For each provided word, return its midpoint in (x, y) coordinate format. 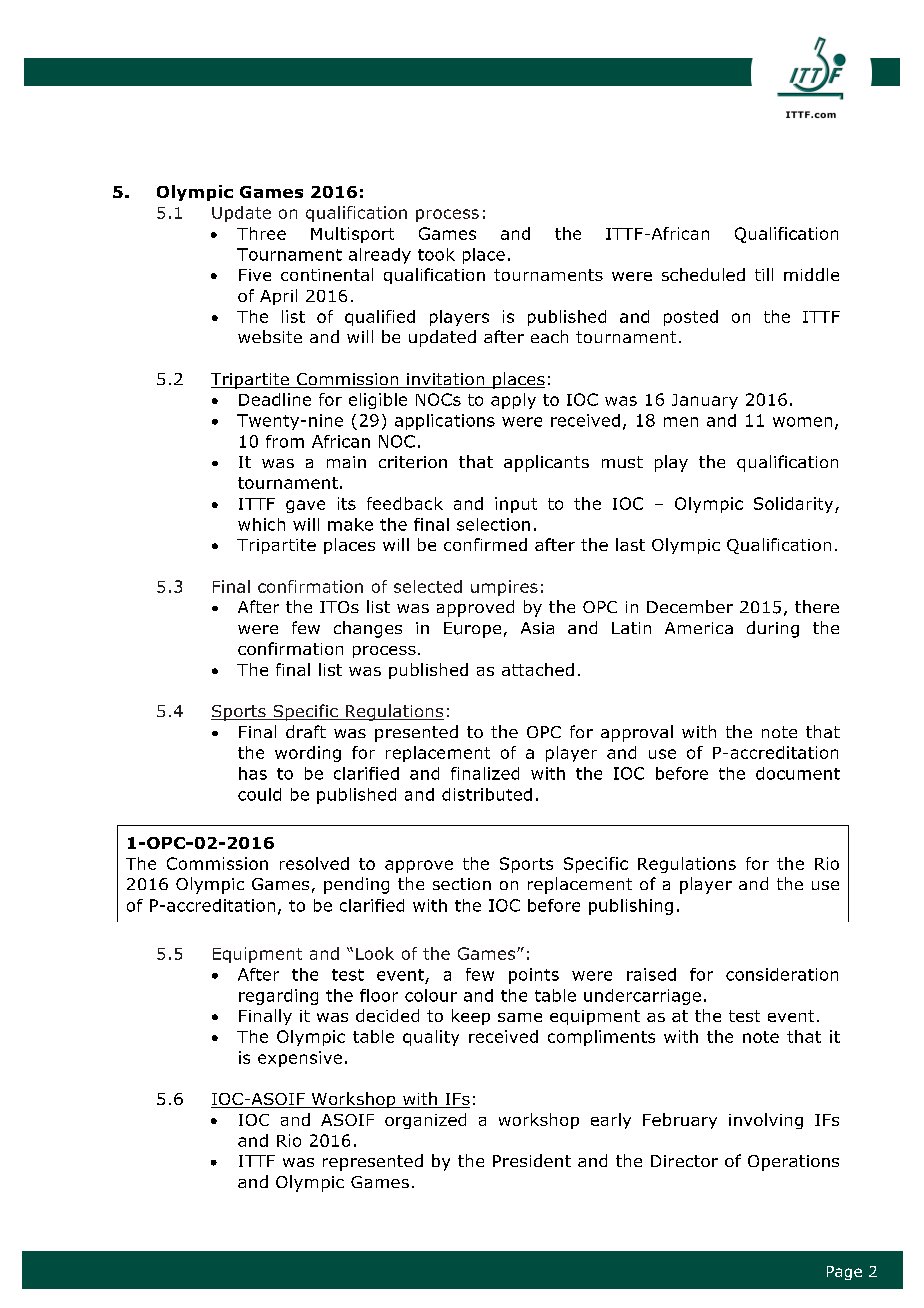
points (534, 976)
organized (425, 1121)
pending (356, 885)
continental (327, 274)
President (532, 1160)
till (764, 274)
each (549, 336)
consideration (782, 974)
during (773, 629)
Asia (537, 628)
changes (368, 629)
